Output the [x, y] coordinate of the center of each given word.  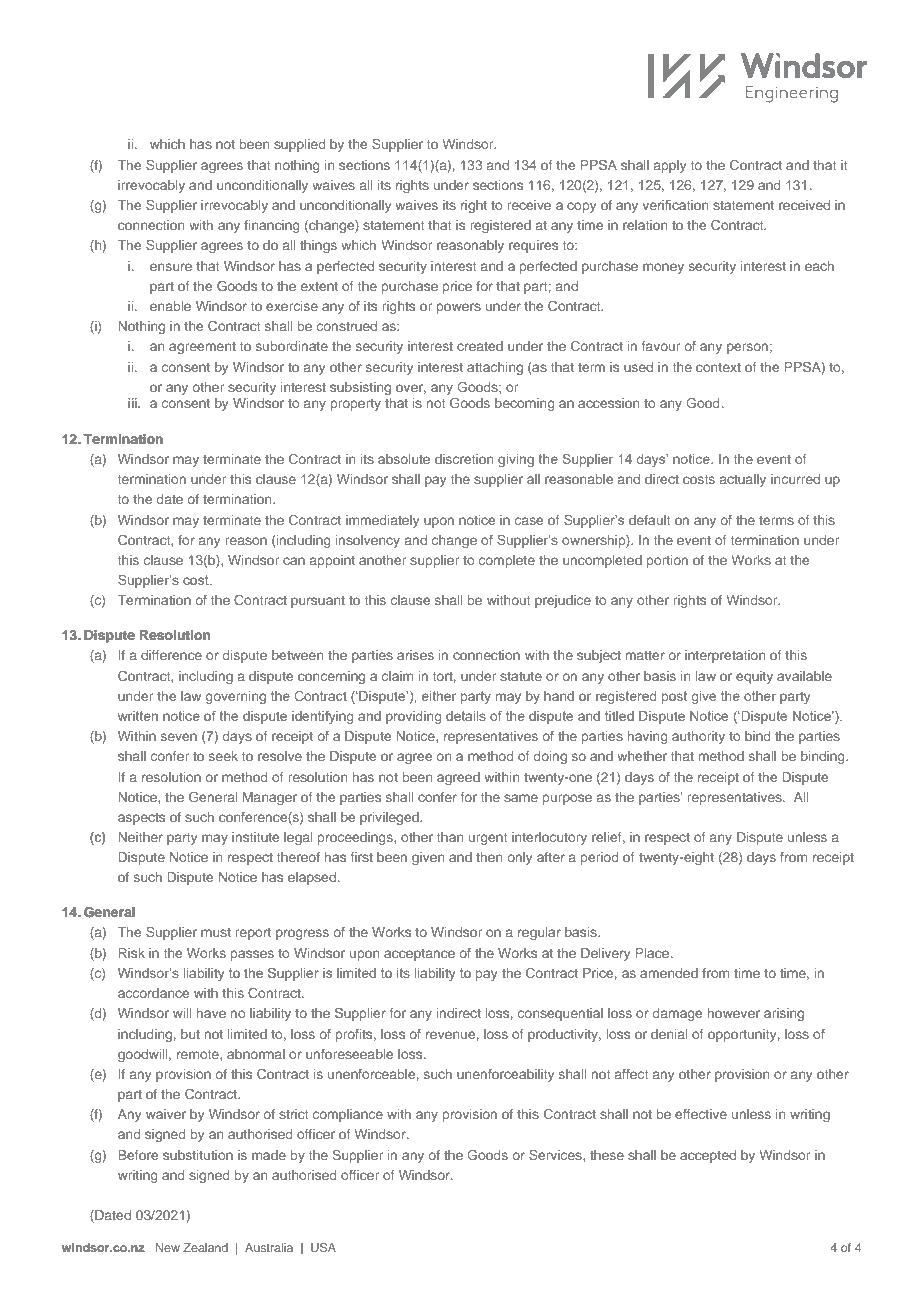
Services [556, 1154]
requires [533, 246]
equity [754, 677]
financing [272, 226]
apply [670, 166]
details [466, 716]
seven [179, 737]
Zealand [205, 1247]
